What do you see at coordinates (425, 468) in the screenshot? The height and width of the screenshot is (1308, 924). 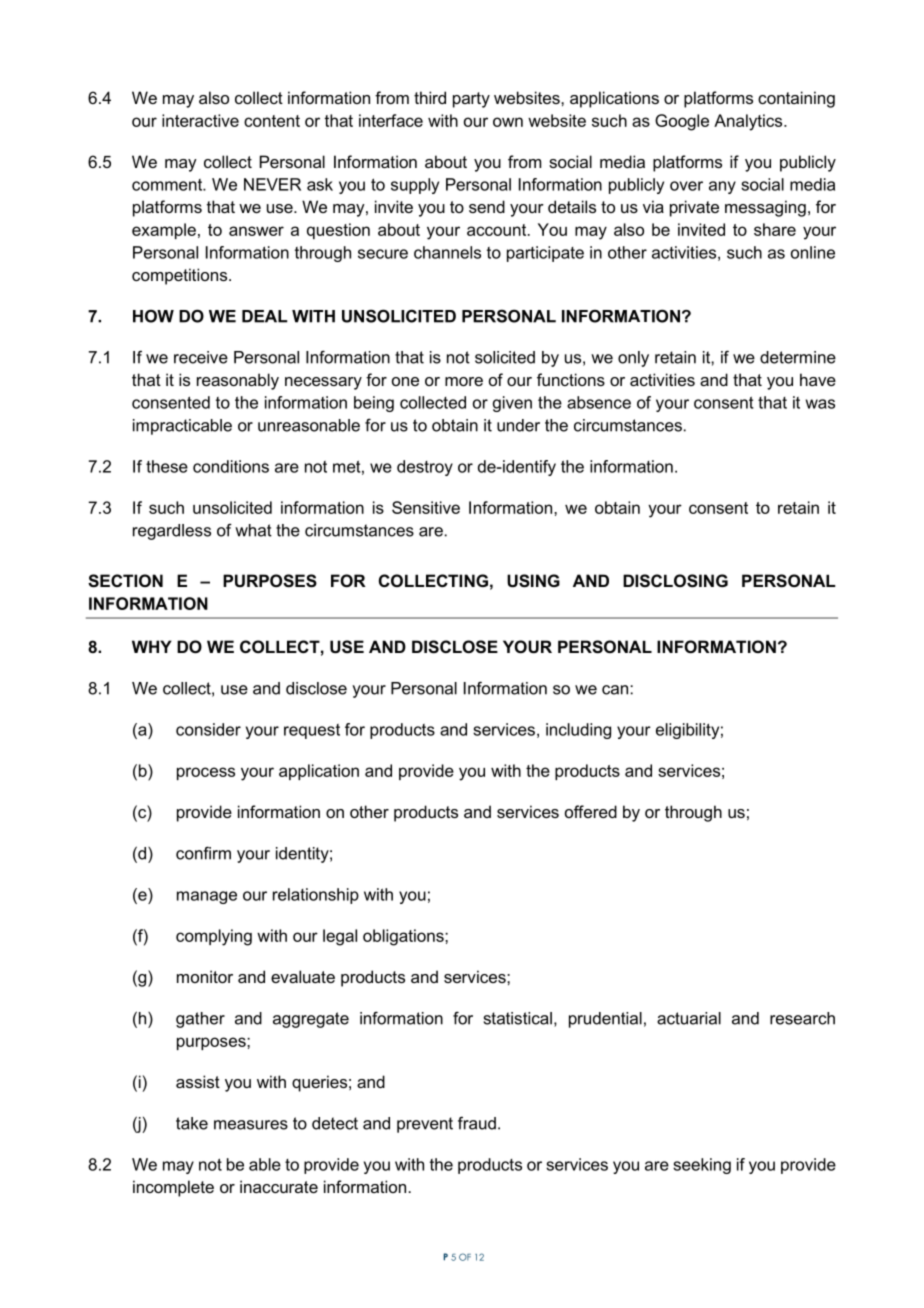 I see `destroy` at bounding box center [425, 468].
